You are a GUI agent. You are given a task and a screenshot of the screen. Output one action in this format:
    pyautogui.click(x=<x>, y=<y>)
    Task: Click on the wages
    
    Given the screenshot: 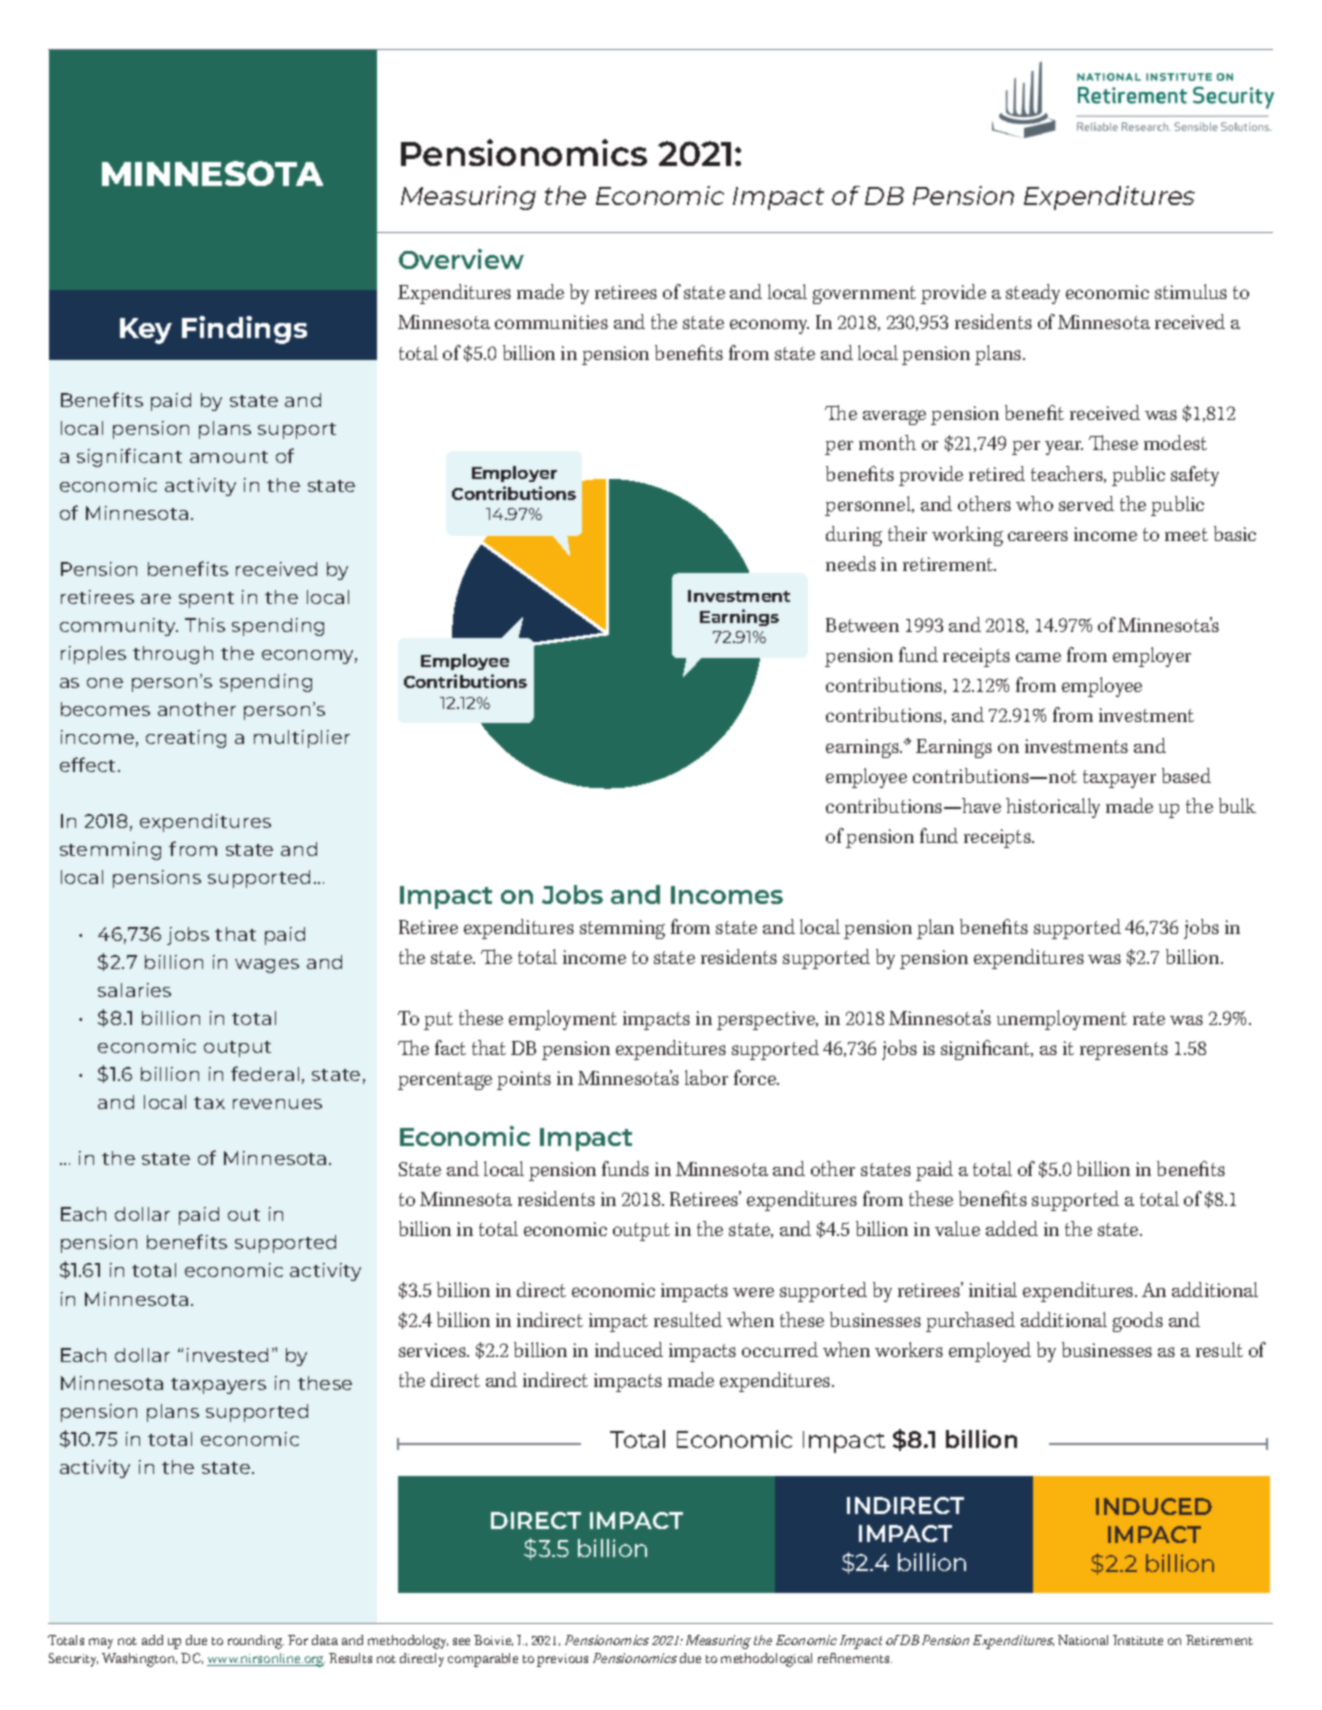 What is the action you would take?
    pyautogui.click(x=267, y=966)
